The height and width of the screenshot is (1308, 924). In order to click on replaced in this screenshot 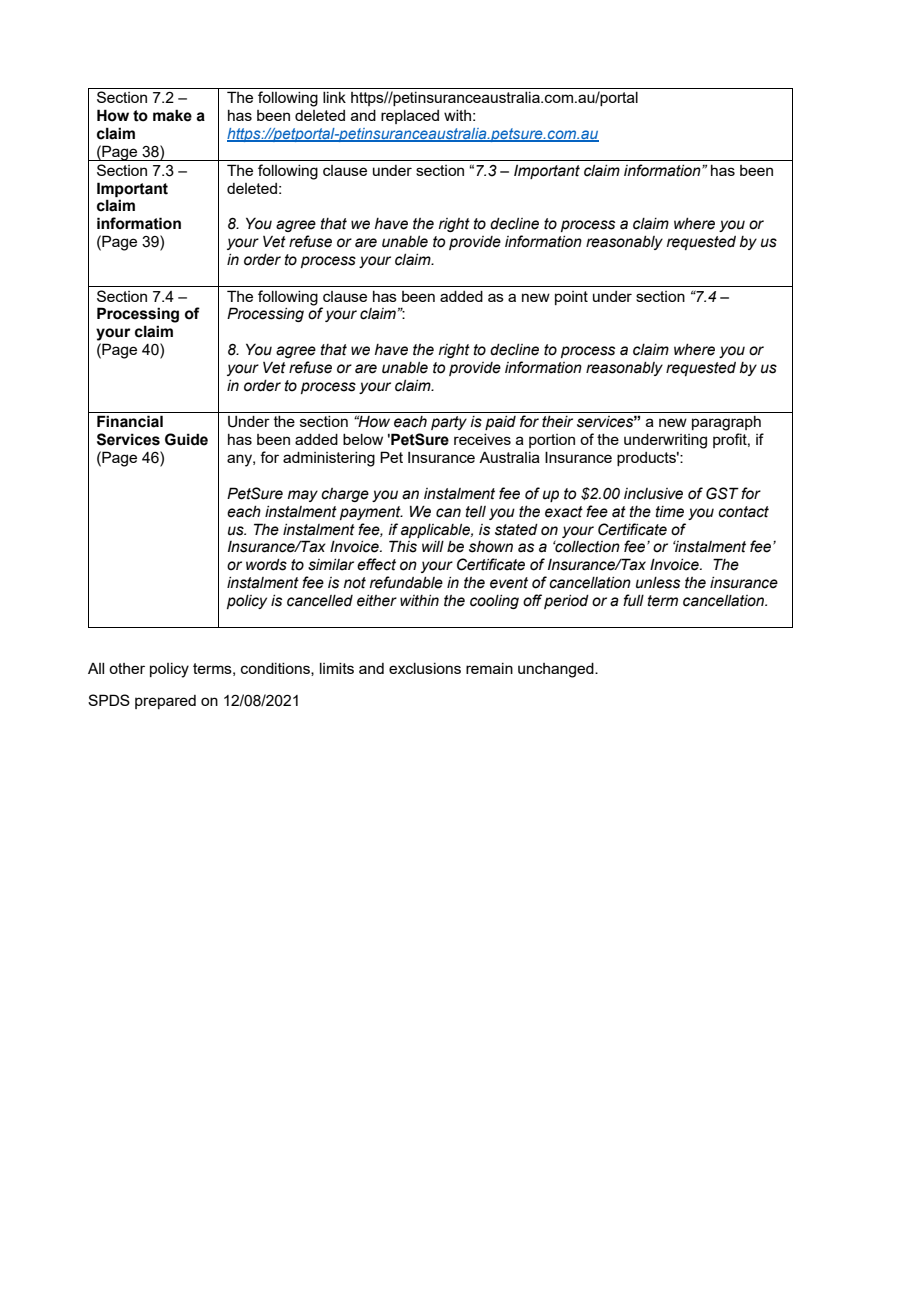, I will do `click(410, 117)`.
